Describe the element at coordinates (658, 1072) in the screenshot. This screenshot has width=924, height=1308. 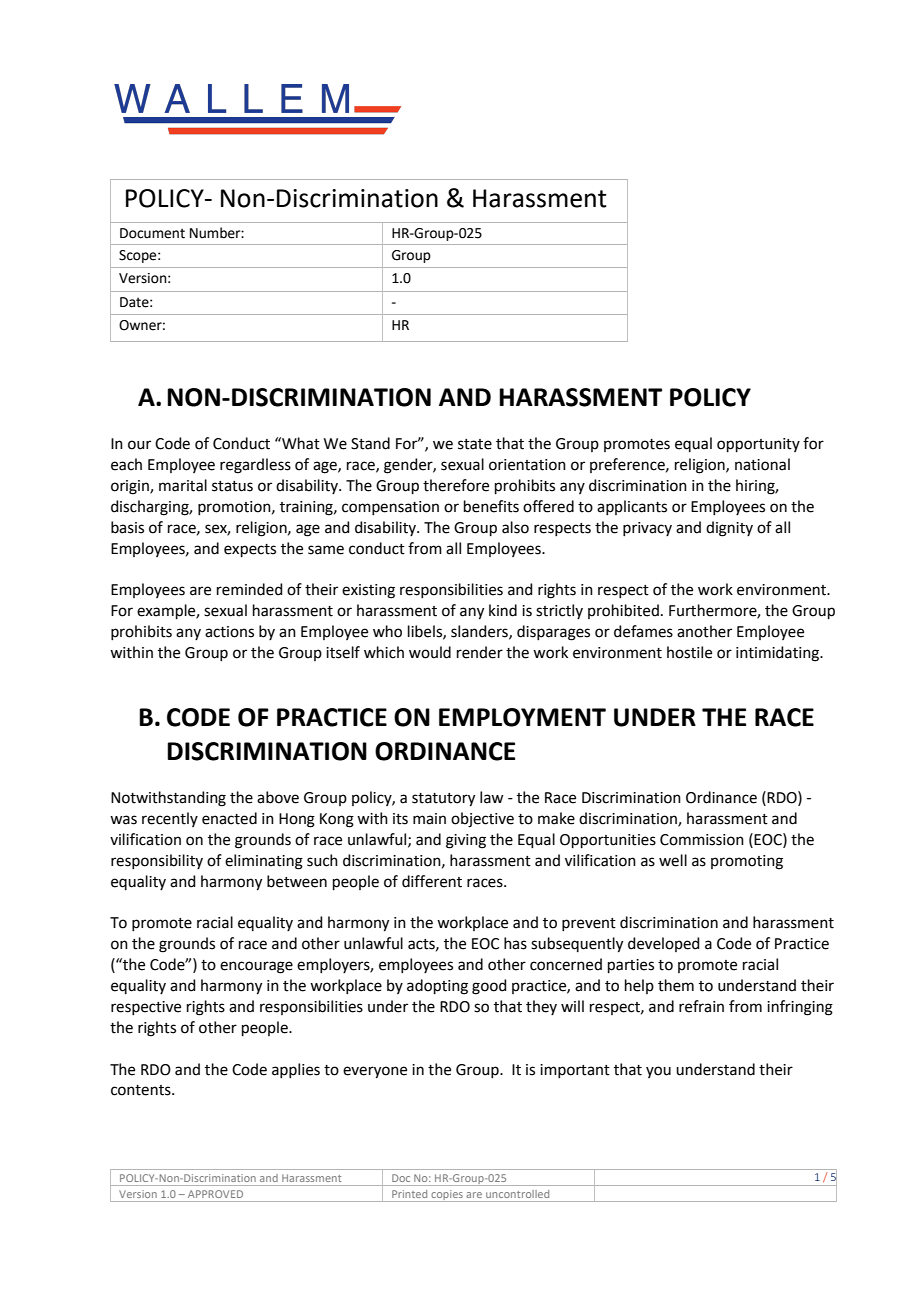
I see `you` at that location.
